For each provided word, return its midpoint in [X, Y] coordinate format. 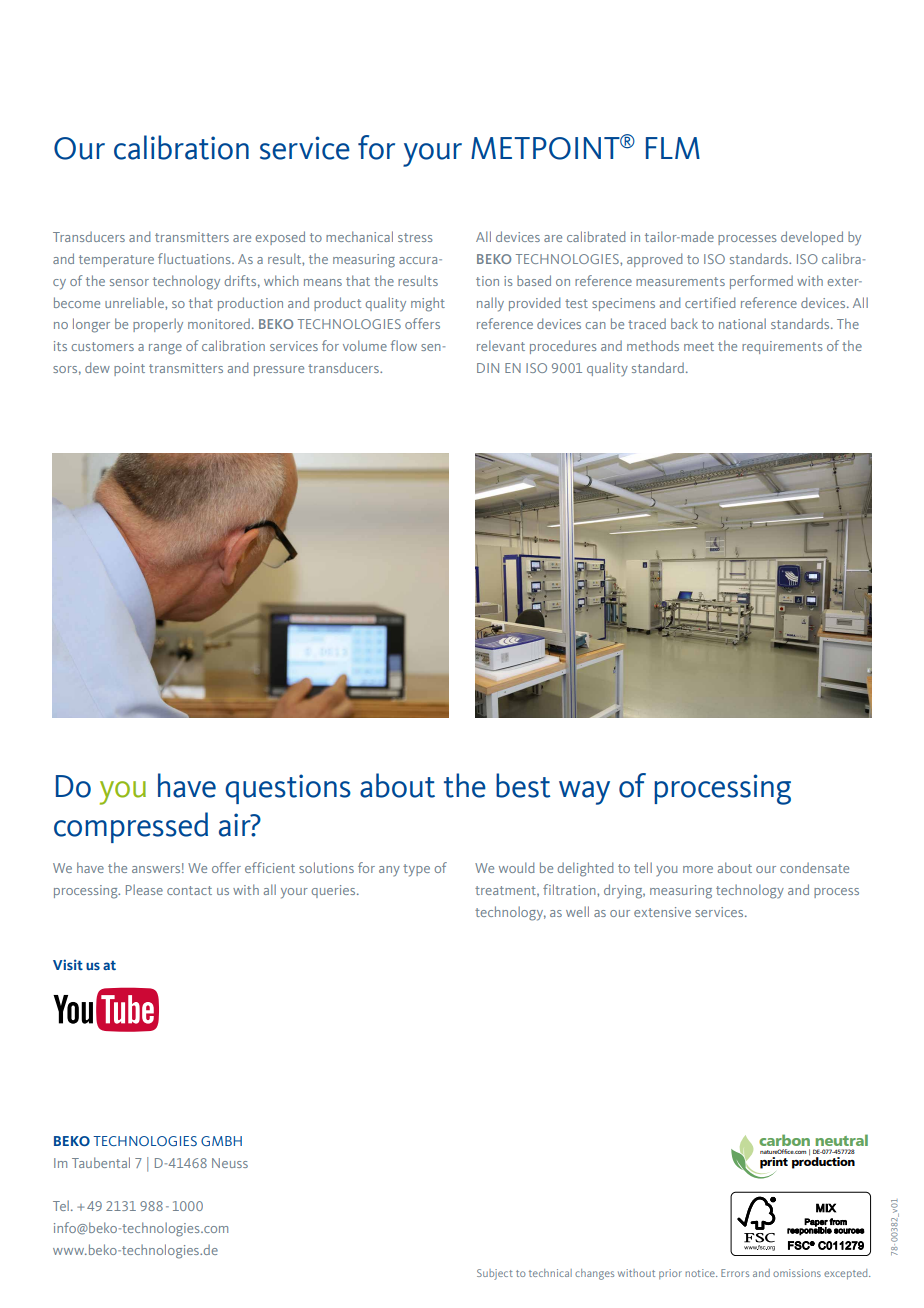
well [577, 911]
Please [144, 889]
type [416, 870]
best [523, 785]
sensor [129, 282]
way [584, 793]
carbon [784, 1140]
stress [415, 237]
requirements [782, 347]
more [698, 869]
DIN [488, 368]
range [165, 349]
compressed [131, 827]
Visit [68, 964]
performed [761, 282]
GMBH [221, 1141]
